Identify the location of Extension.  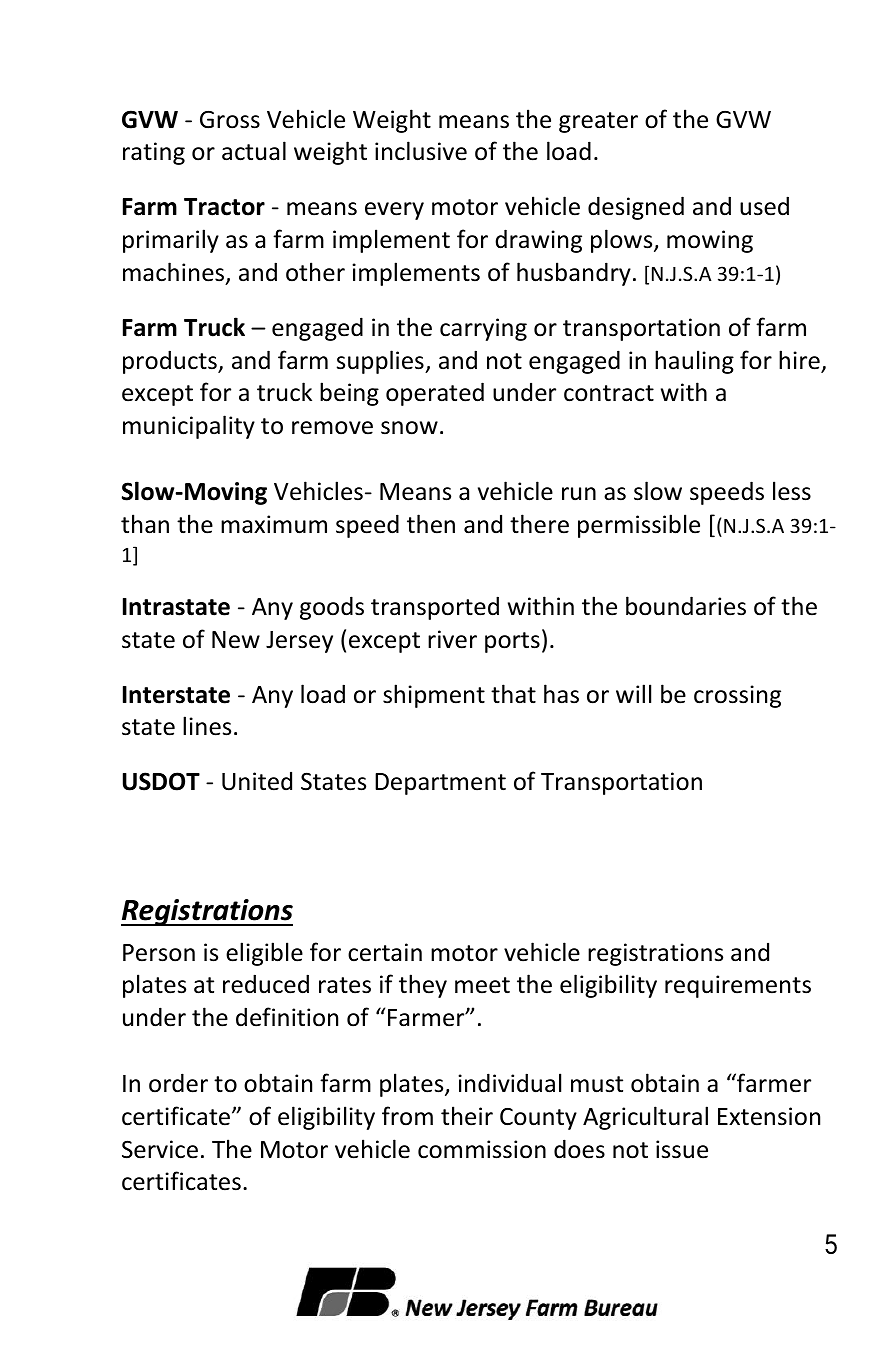
(769, 1116).
